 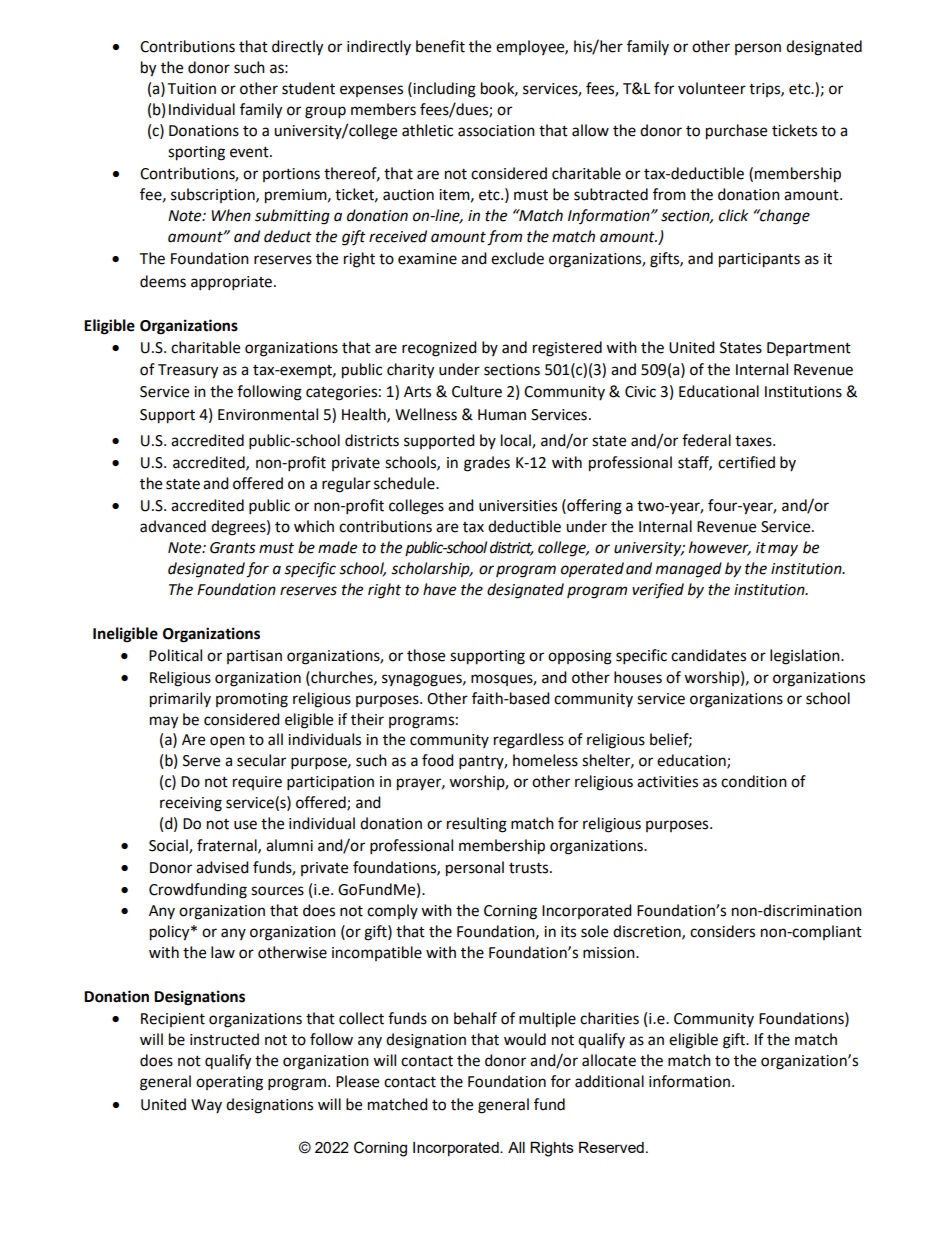 What do you see at coordinates (268, 414) in the page?
I see `Environmental` at bounding box center [268, 414].
